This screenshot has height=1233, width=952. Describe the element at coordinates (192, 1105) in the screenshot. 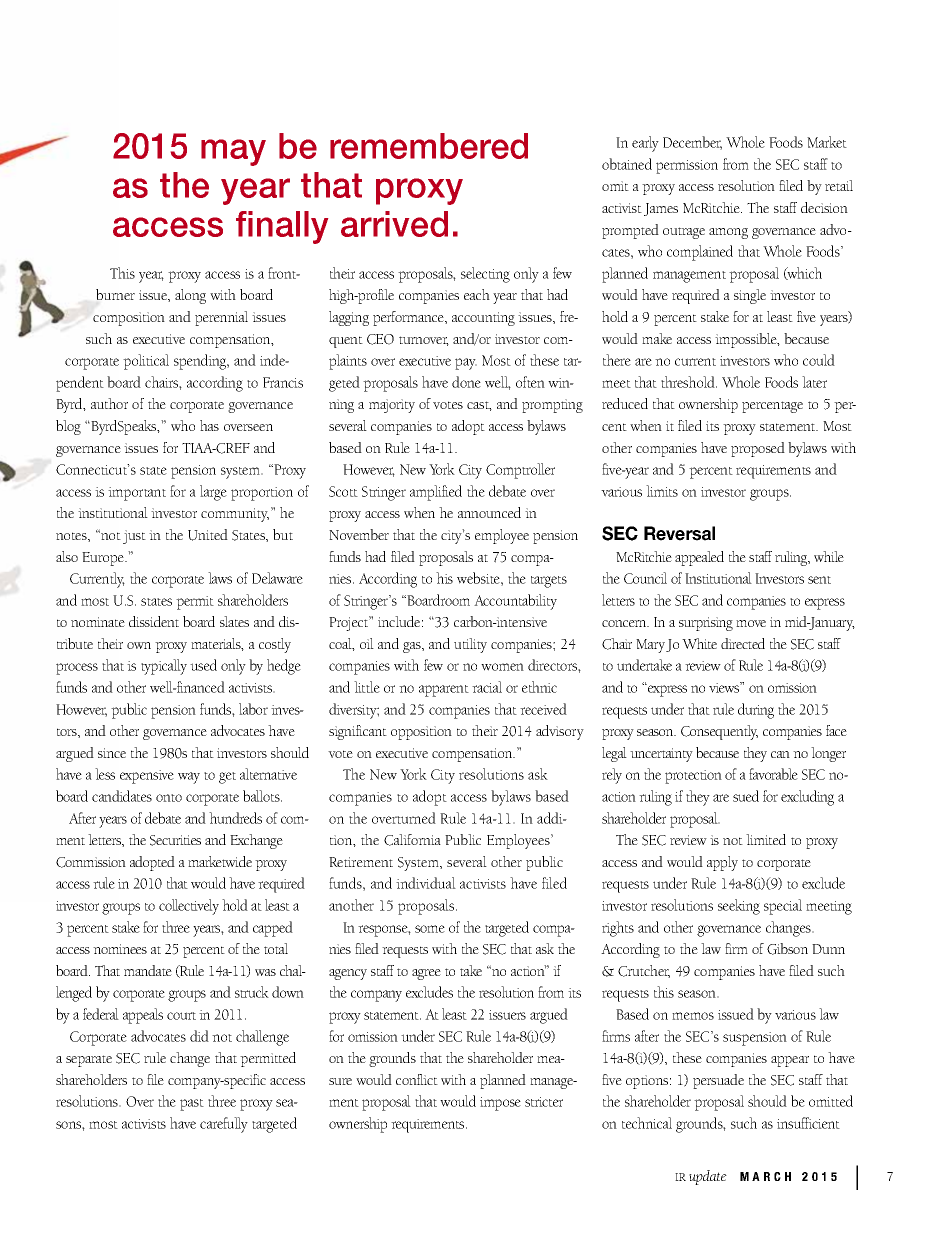

I see `past` at that location.
